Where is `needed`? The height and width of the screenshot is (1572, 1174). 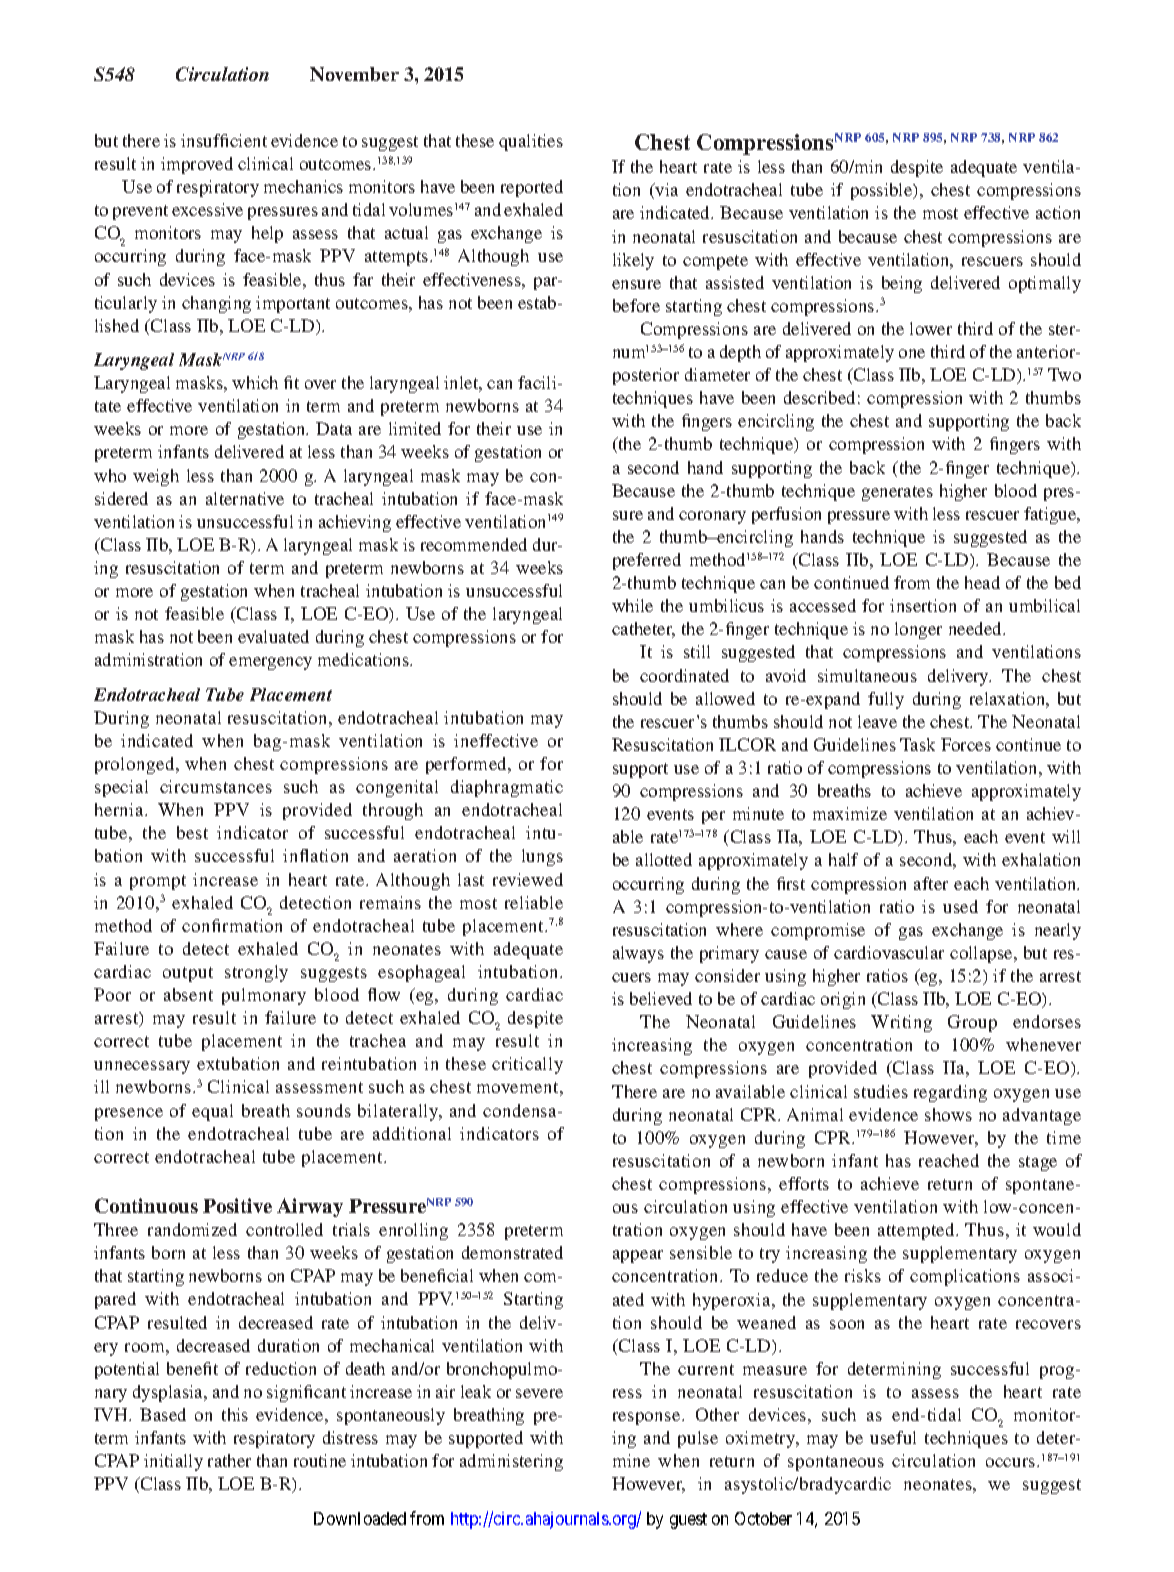 needed is located at coordinates (976, 628).
